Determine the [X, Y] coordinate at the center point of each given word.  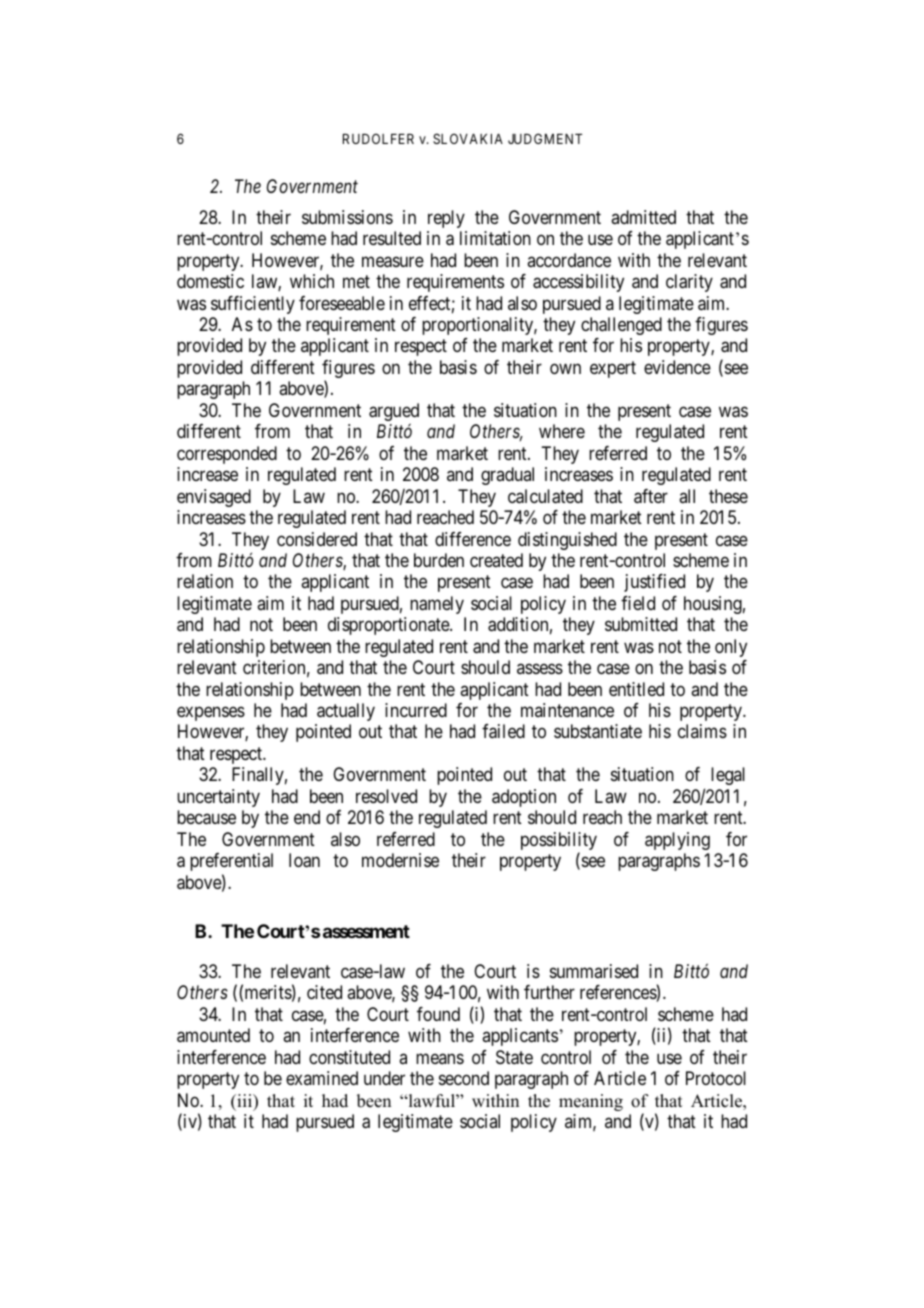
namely [437, 605]
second [464, 1078]
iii [245, 1102]
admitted [643, 217]
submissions [347, 217]
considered [317, 539]
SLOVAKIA [468, 138]
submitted [641, 624]
